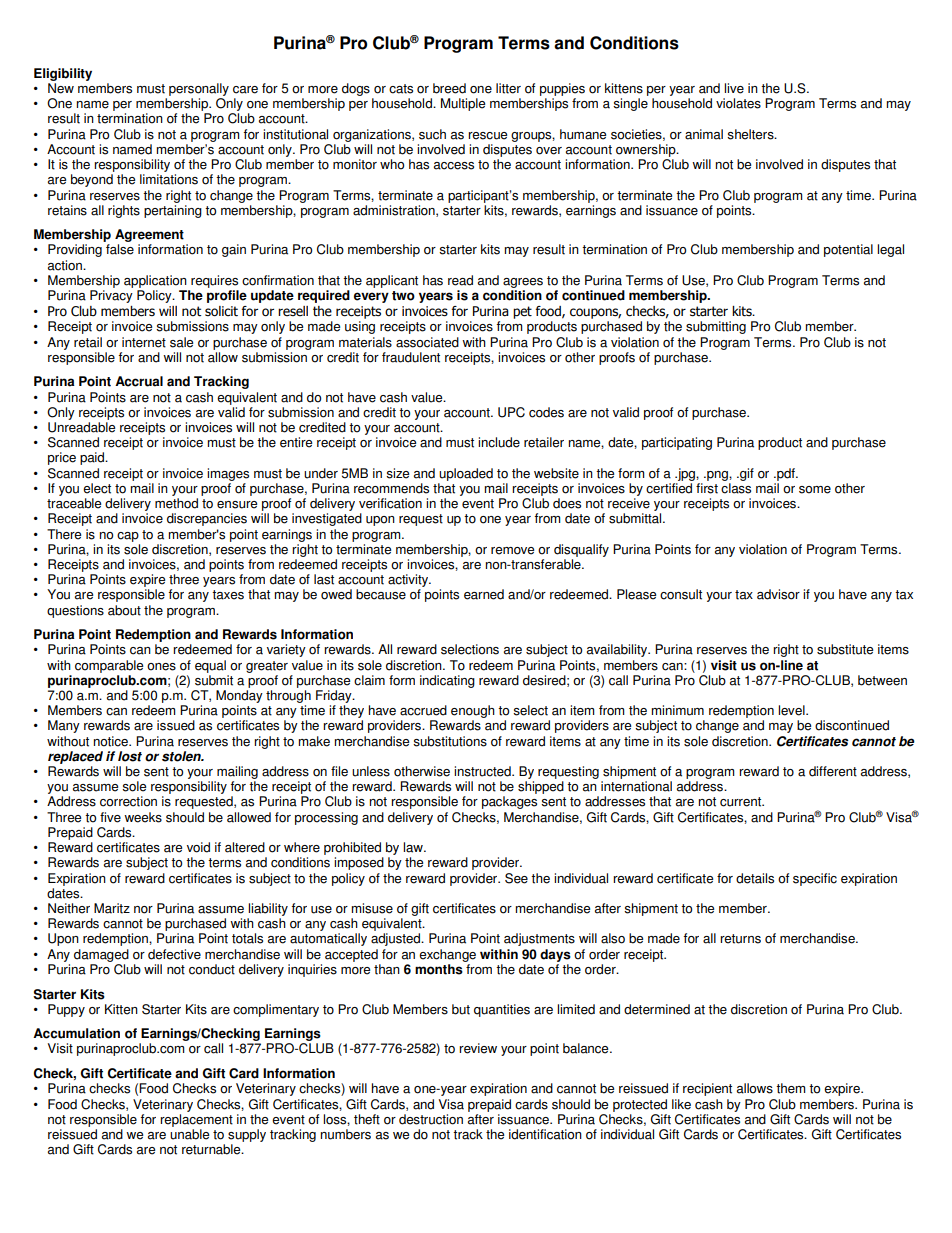 This screenshot has width=952, height=1233. I want to click on replacement, so click(196, 1120).
